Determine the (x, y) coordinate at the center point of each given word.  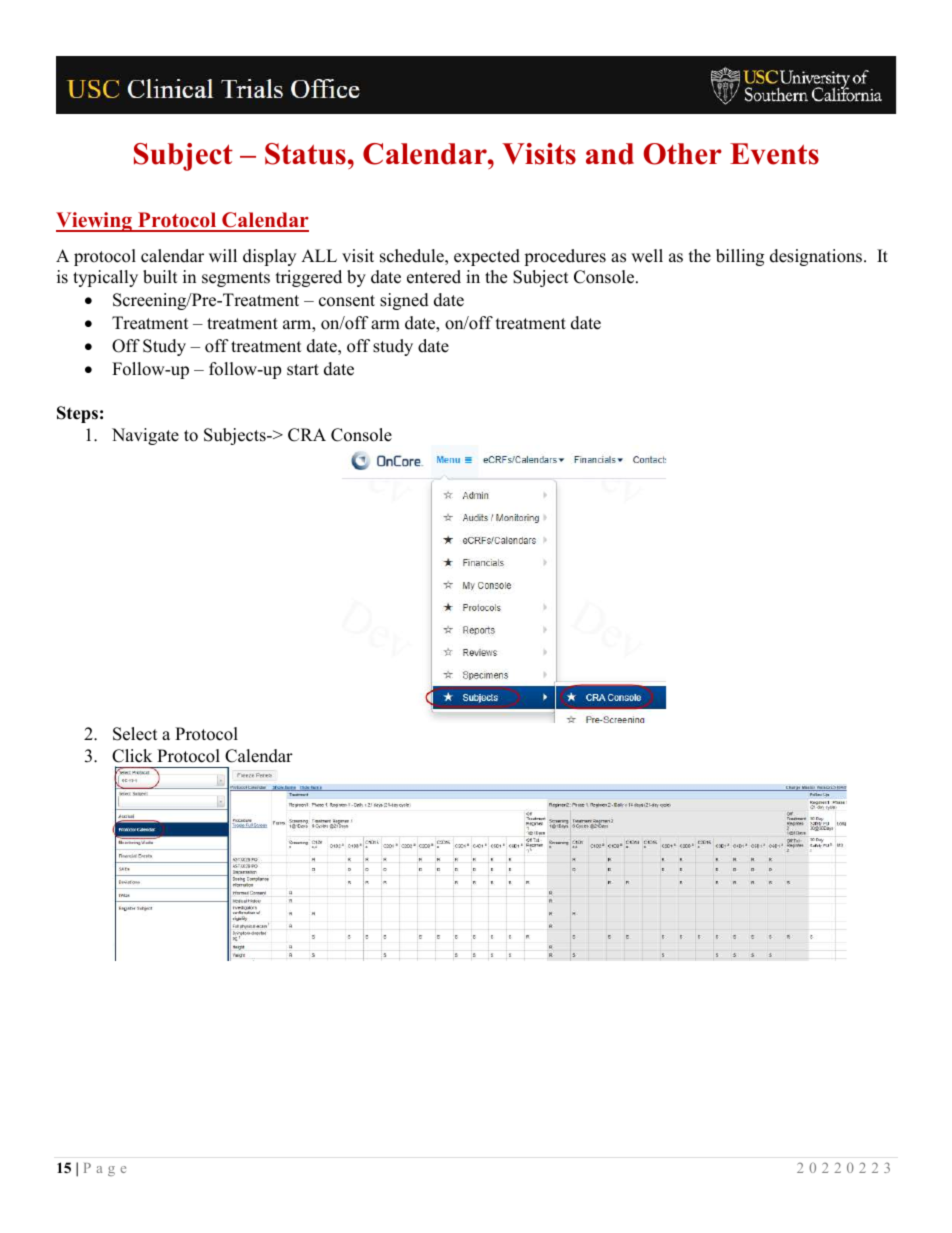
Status (305, 154)
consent (347, 301)
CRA (307, 435)
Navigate (145, 436)
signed (404, 301)
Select (135, 734)
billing (740, 257)
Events (774, 154)
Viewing (95, 222)
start (303, 370)
